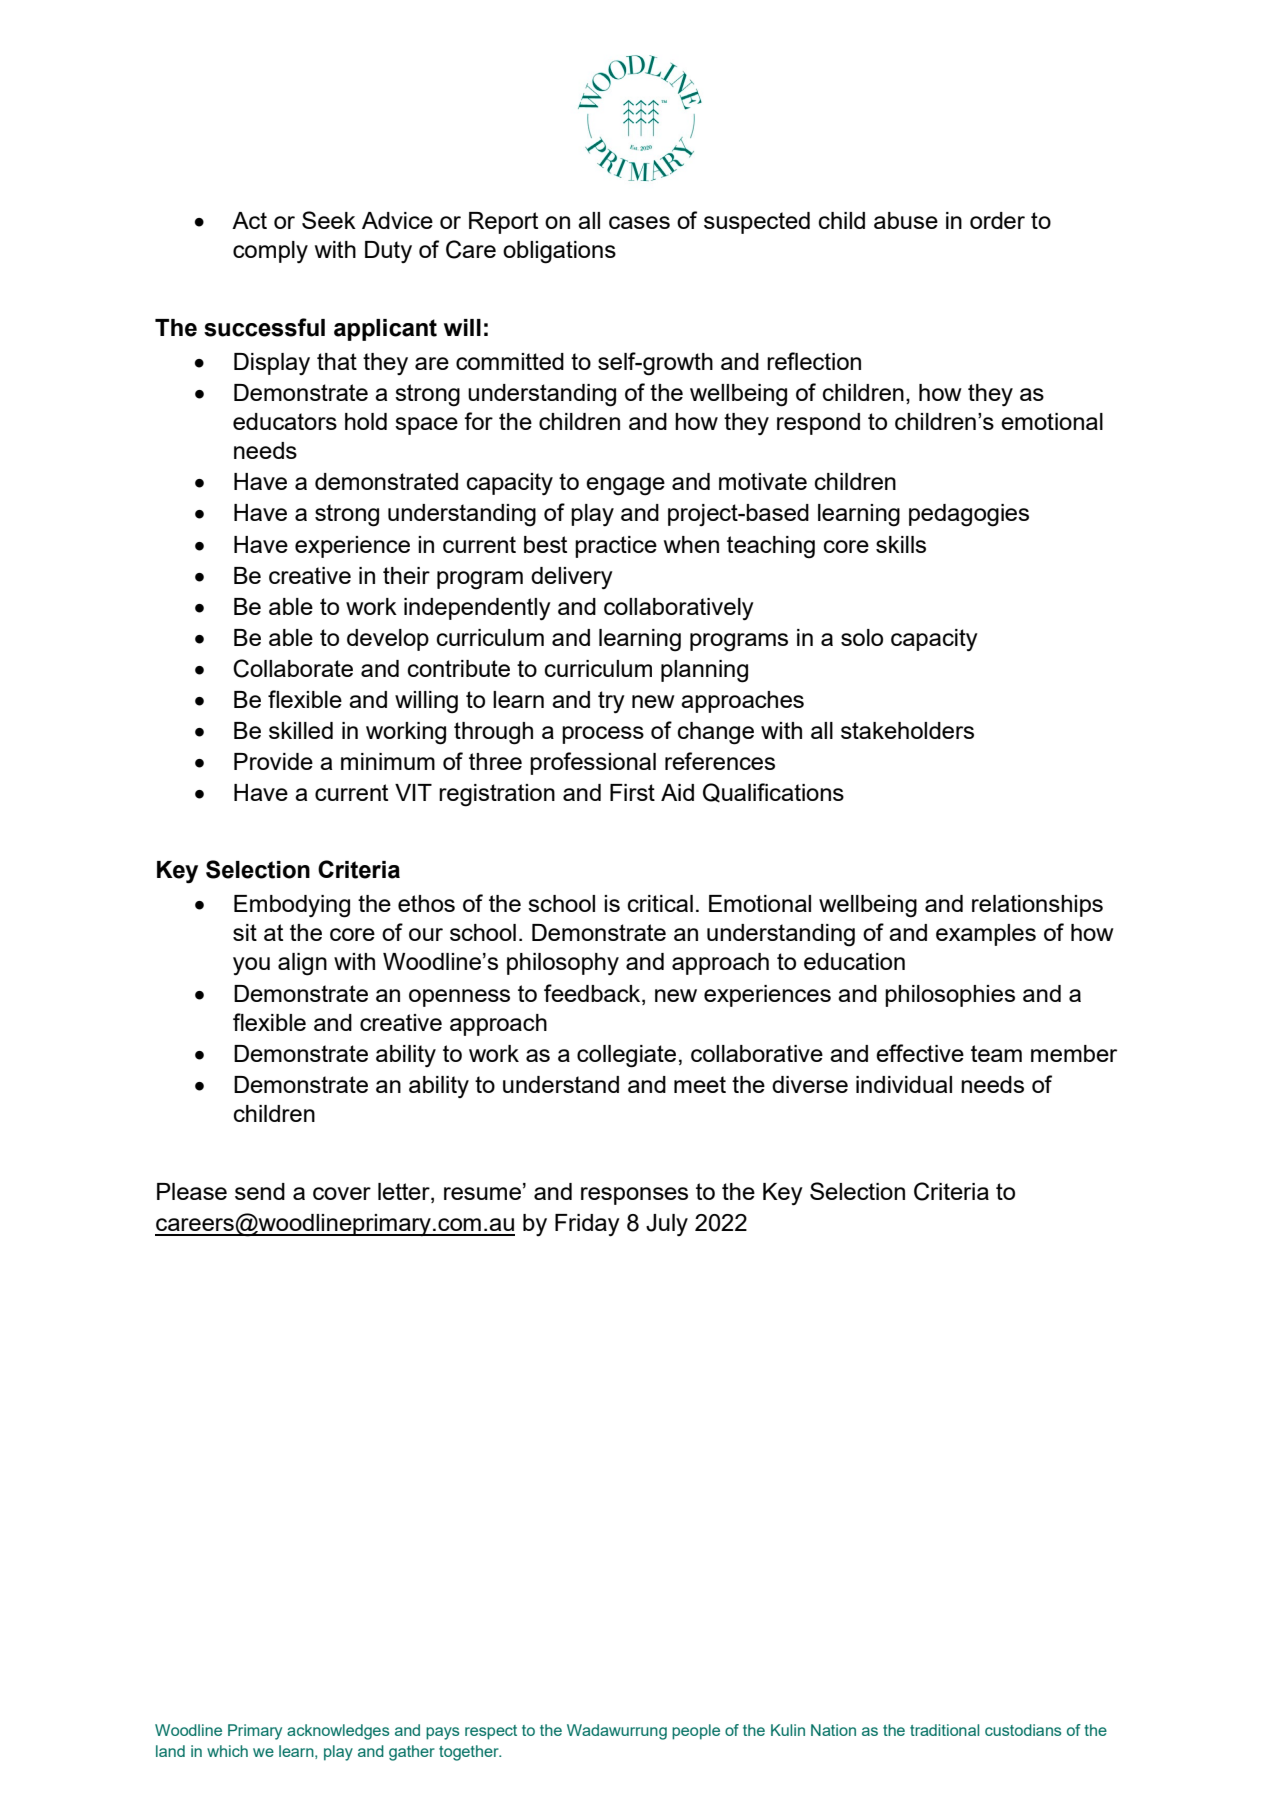 This screenshot has width=1283, height=1815. Describe the element at coordinates (273, 761) in the screenshot. I see `Provide` at that location.
